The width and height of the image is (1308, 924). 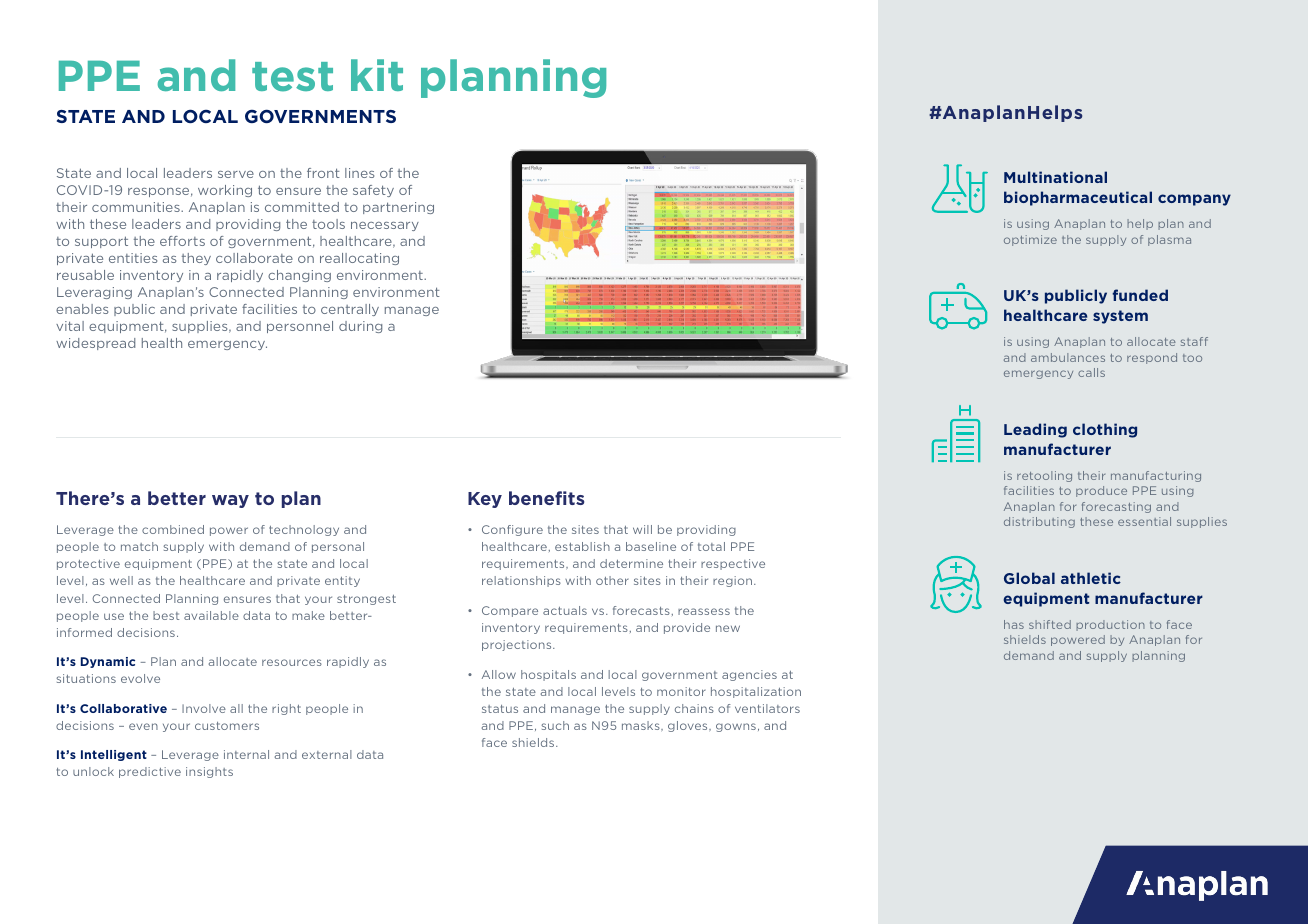 I want to click on benefits, so click(x=546, y=498).
